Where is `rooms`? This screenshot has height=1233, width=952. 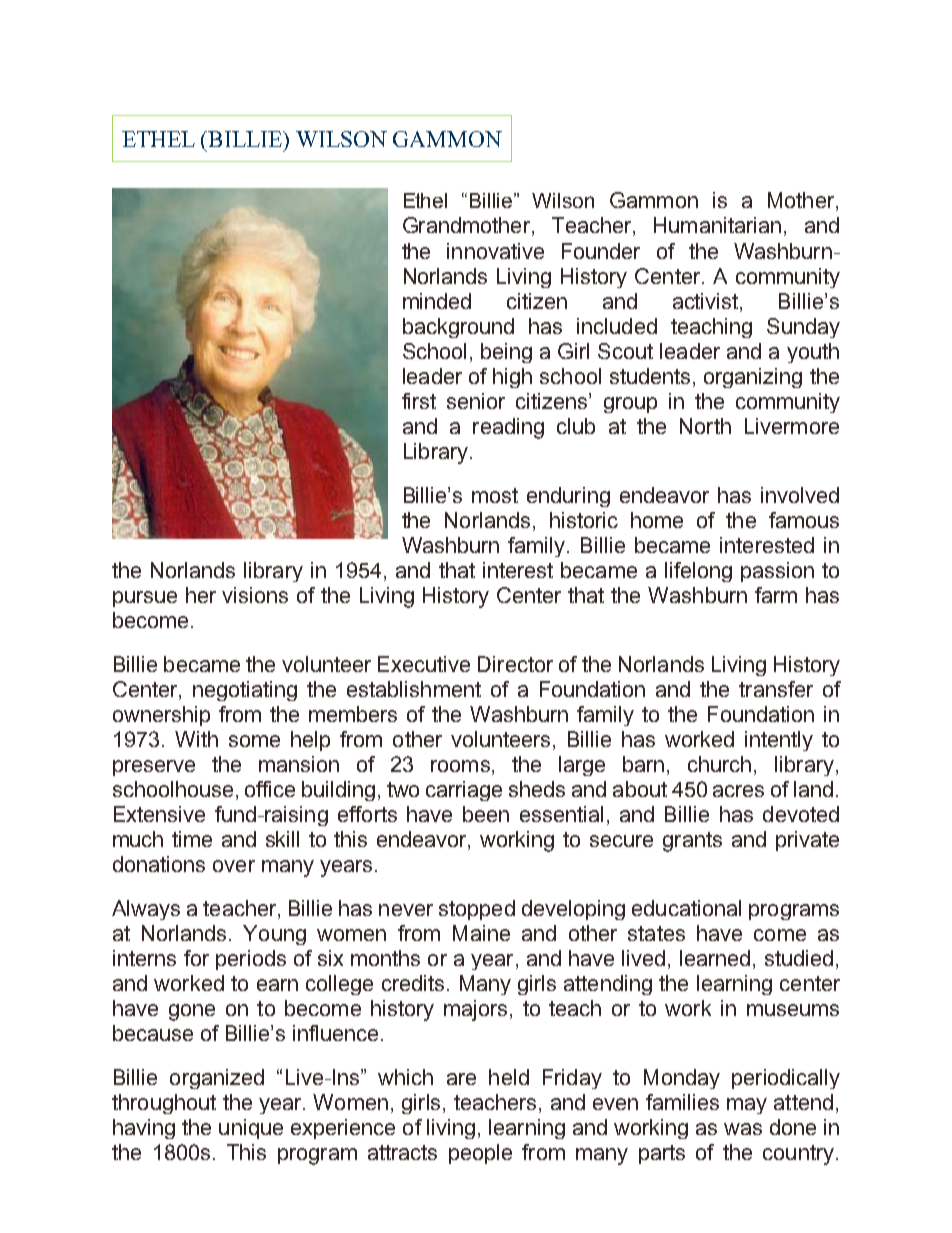 rooms is located at coordinates (460, 766).
